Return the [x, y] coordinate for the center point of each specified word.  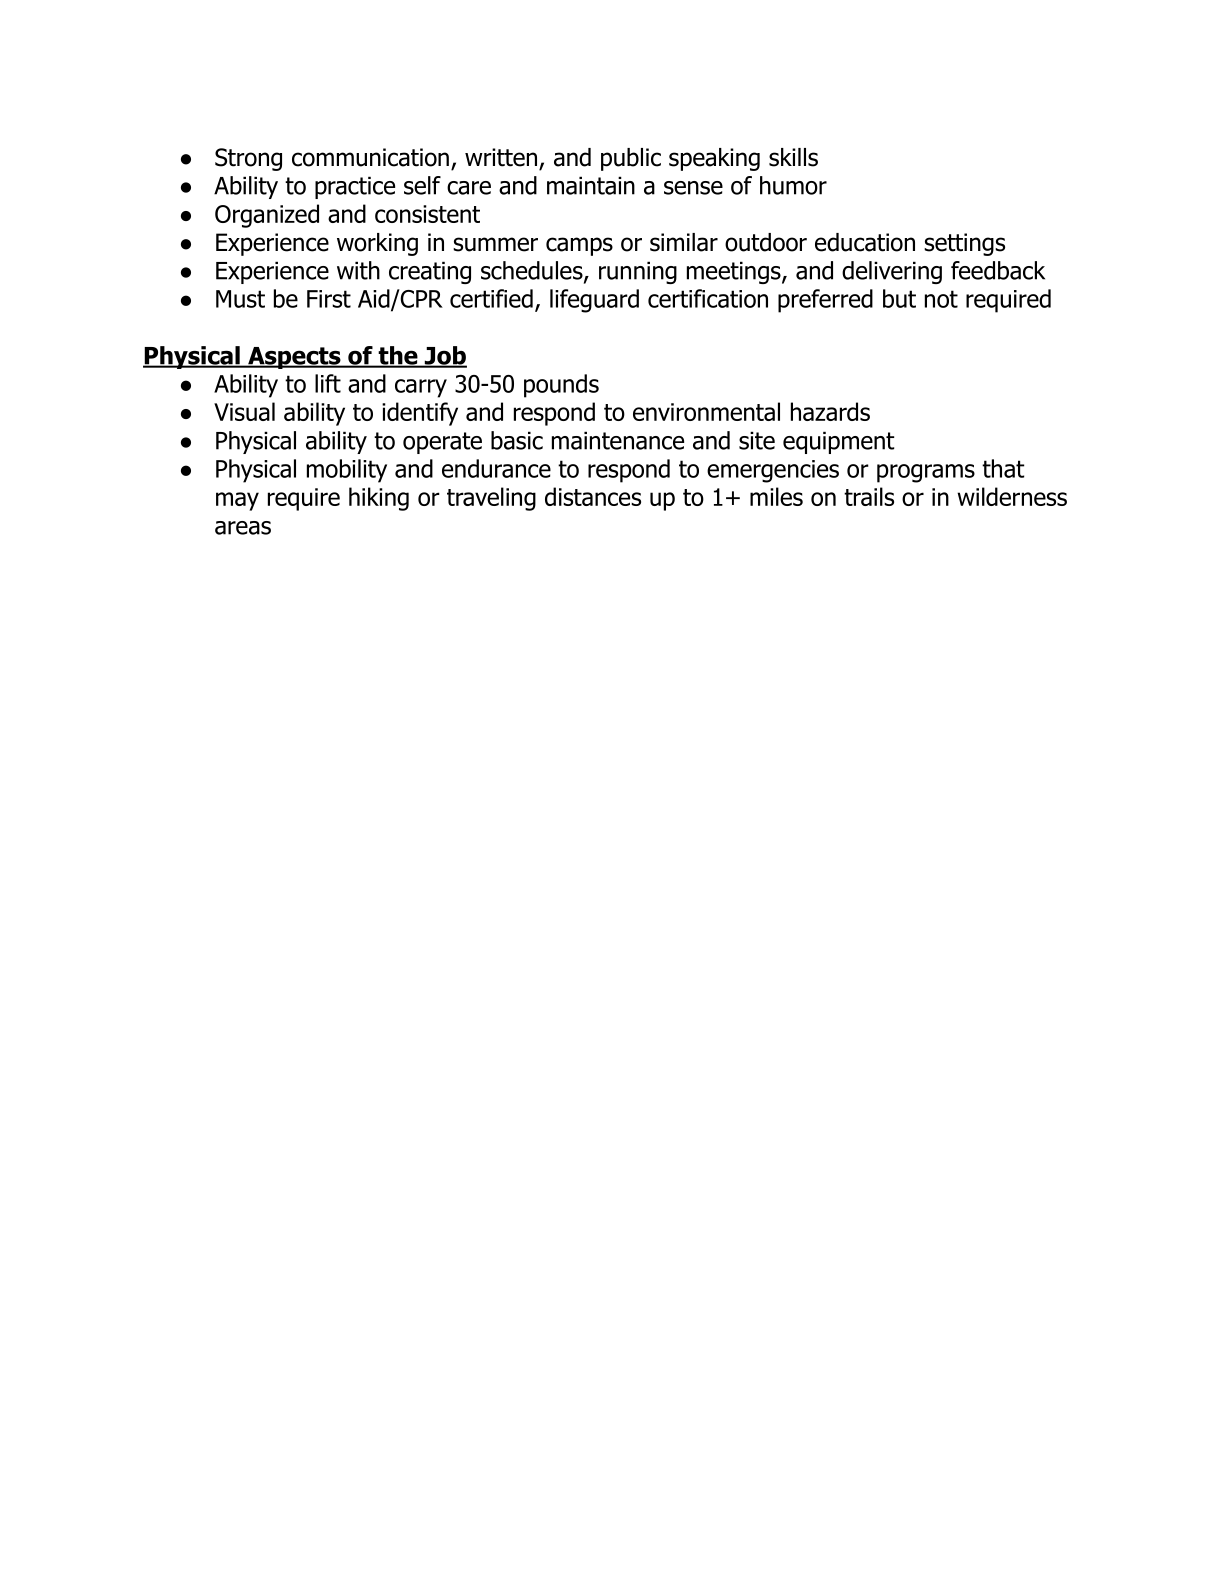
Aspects [294, 358]
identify [420, 414]
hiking [379, 499]
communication [370, 157]
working [377, 244]
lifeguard [594, 301]
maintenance [618, 440]
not [941, 299]
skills [793, 157]
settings [964, 244]
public [631, 159]
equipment [838, 442]
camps [579, 246]
